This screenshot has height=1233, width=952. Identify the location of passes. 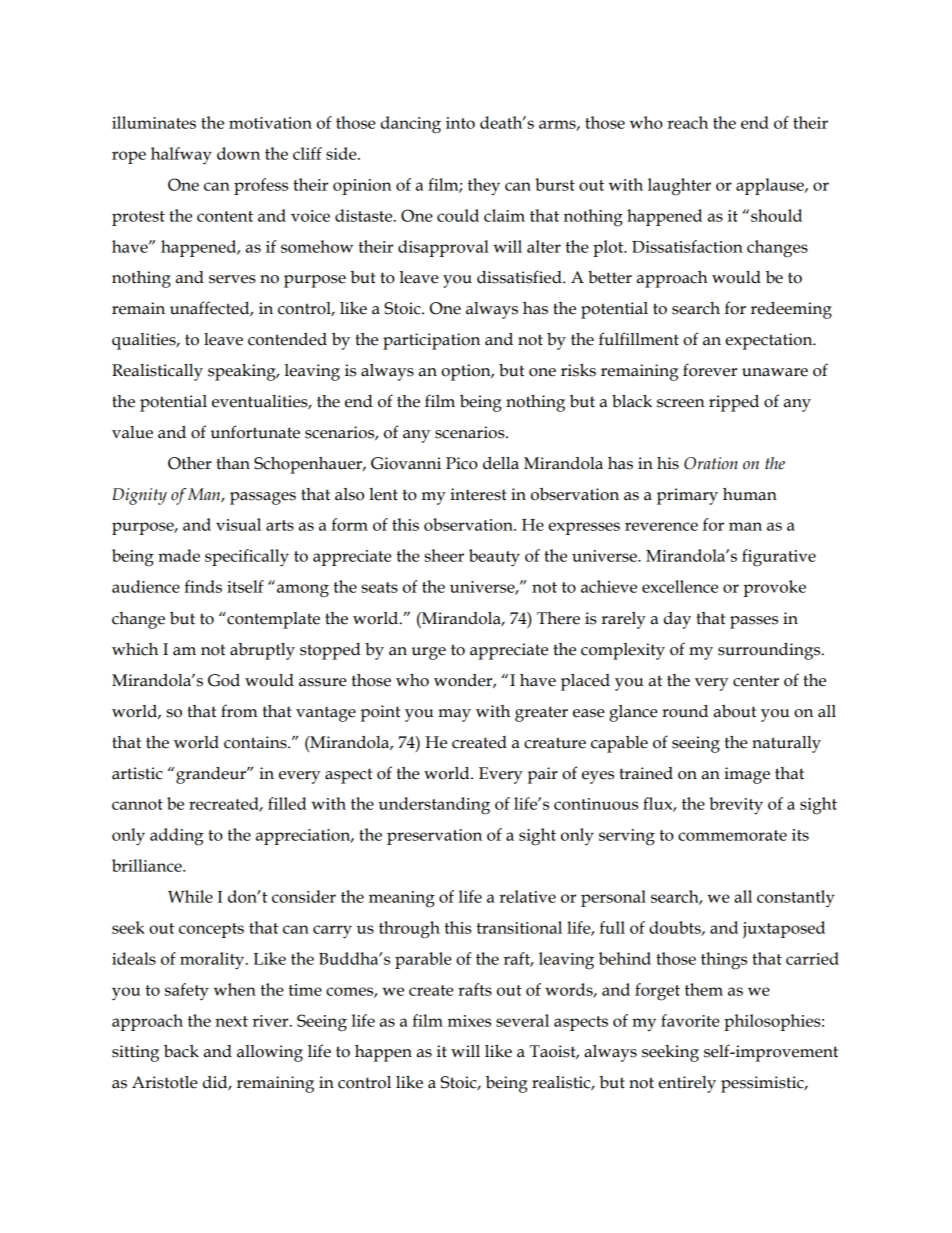
(754, 622).
